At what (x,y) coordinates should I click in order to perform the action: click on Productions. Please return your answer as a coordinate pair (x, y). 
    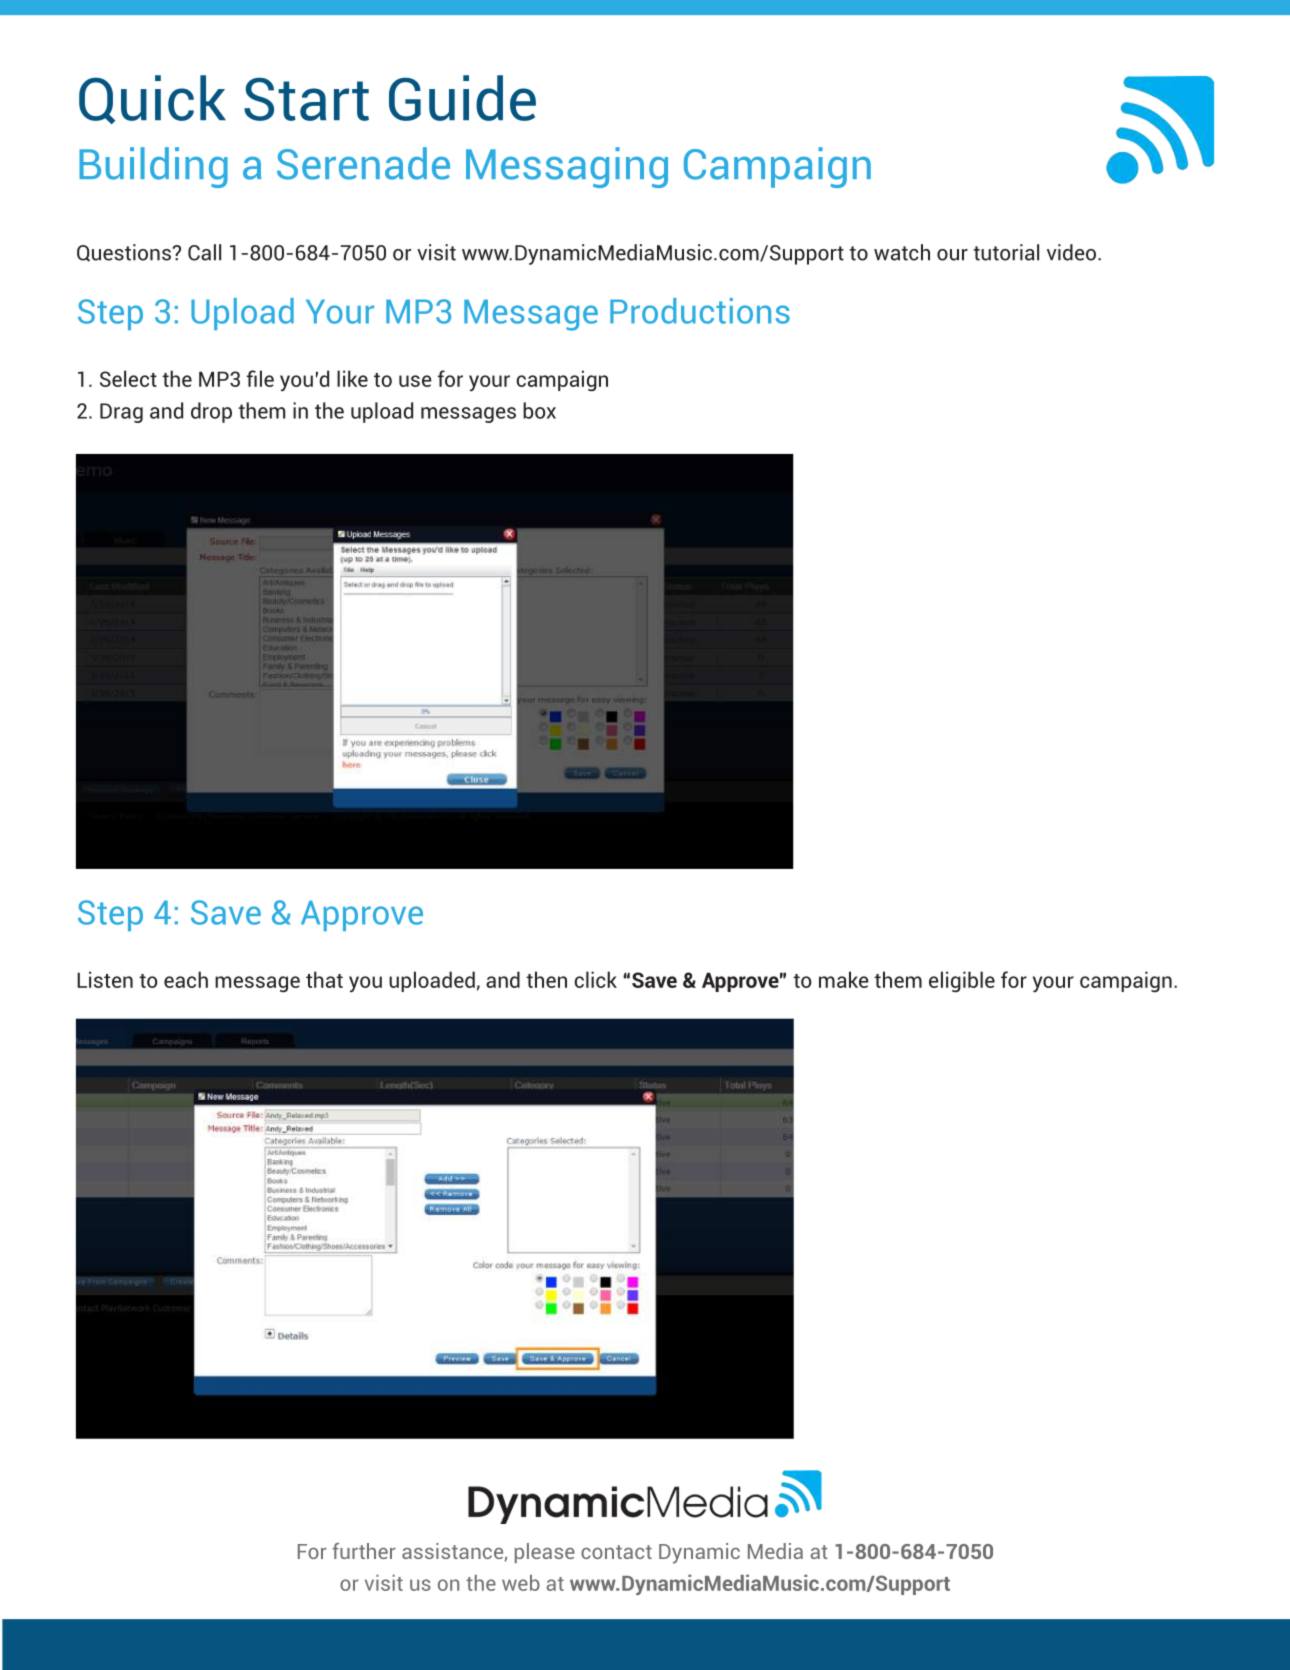
    Looking at the image, I should click on (700, 311).
